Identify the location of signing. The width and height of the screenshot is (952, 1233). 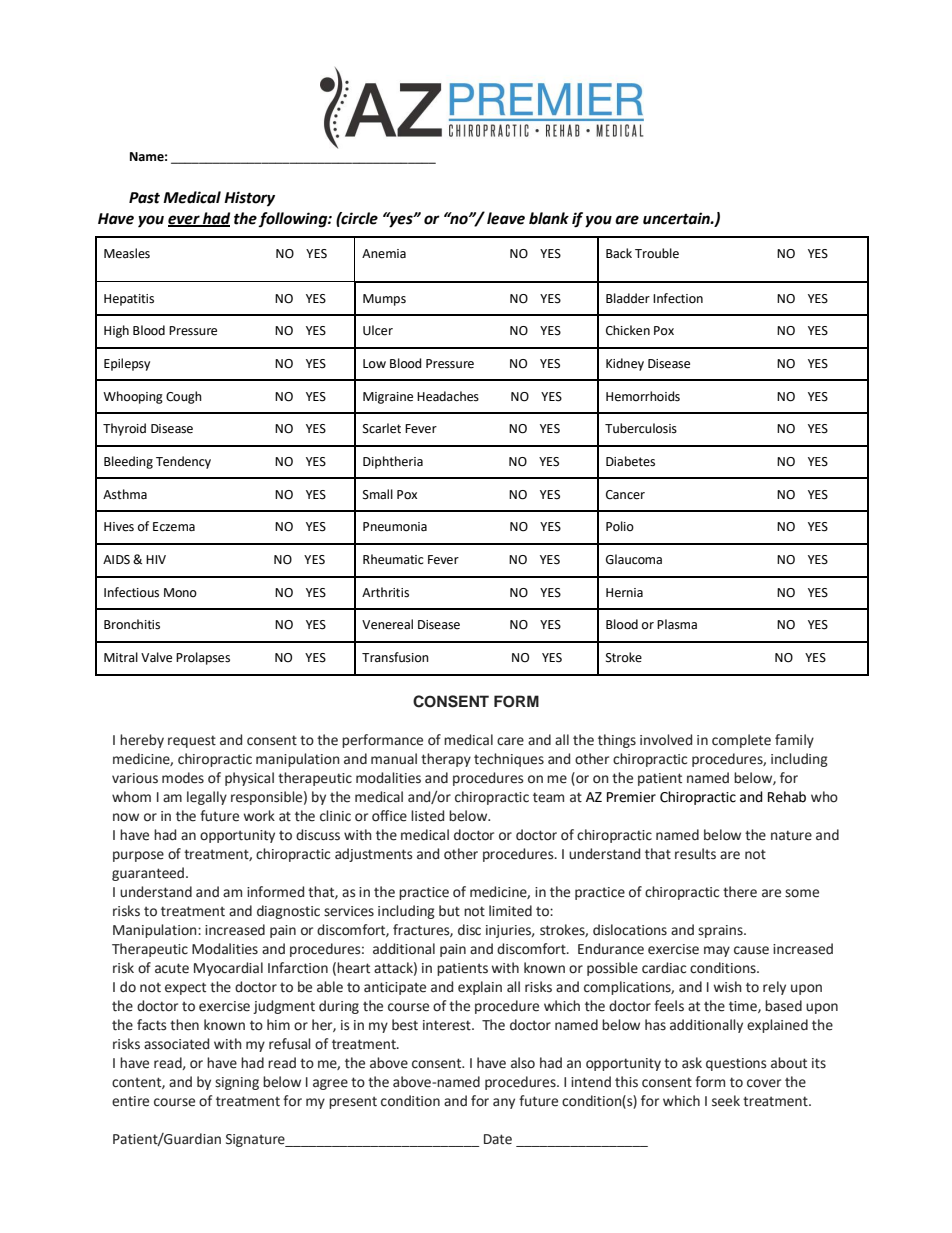
(237, 1083).
